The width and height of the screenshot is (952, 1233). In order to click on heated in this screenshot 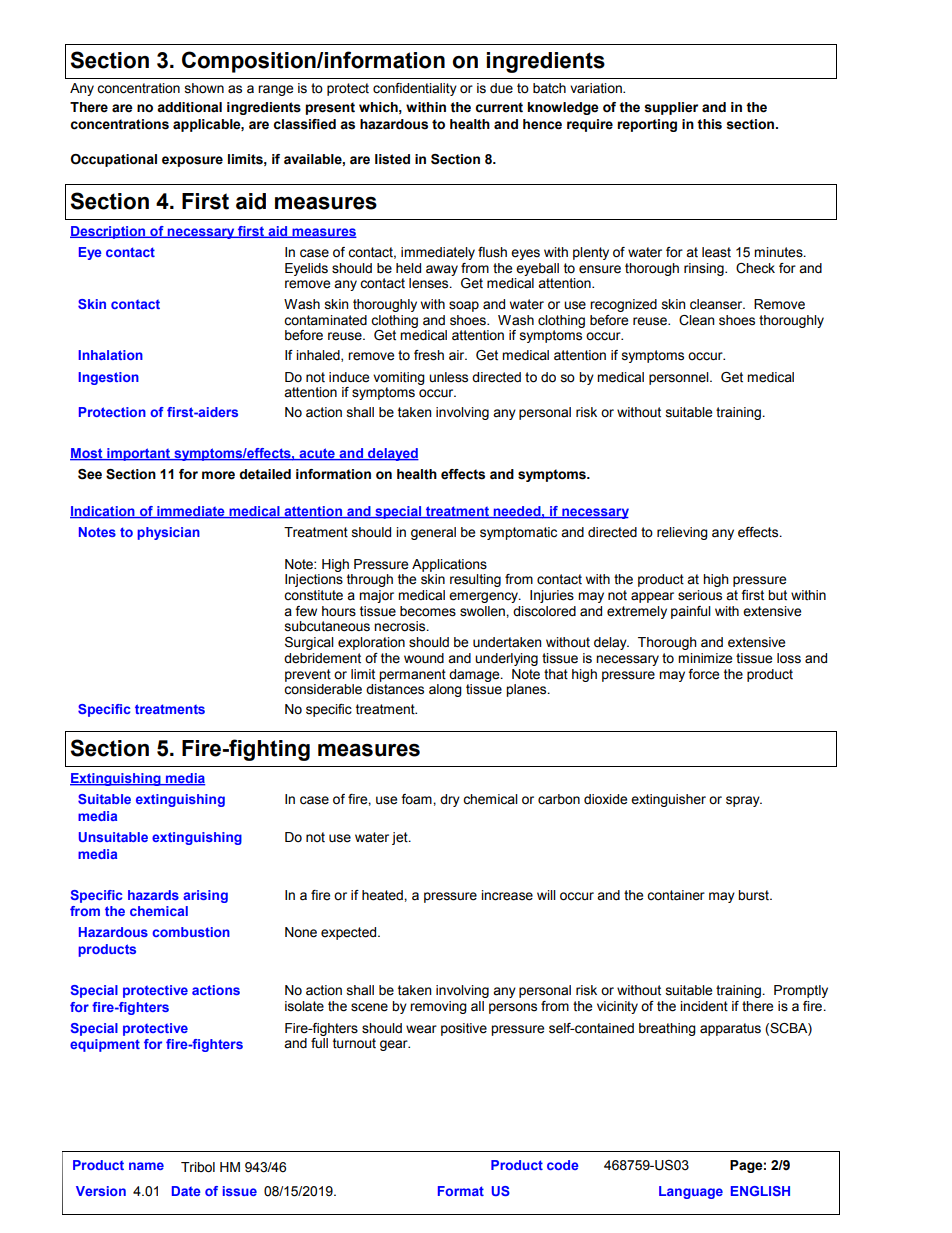, I will do `click(383, 895)`.
